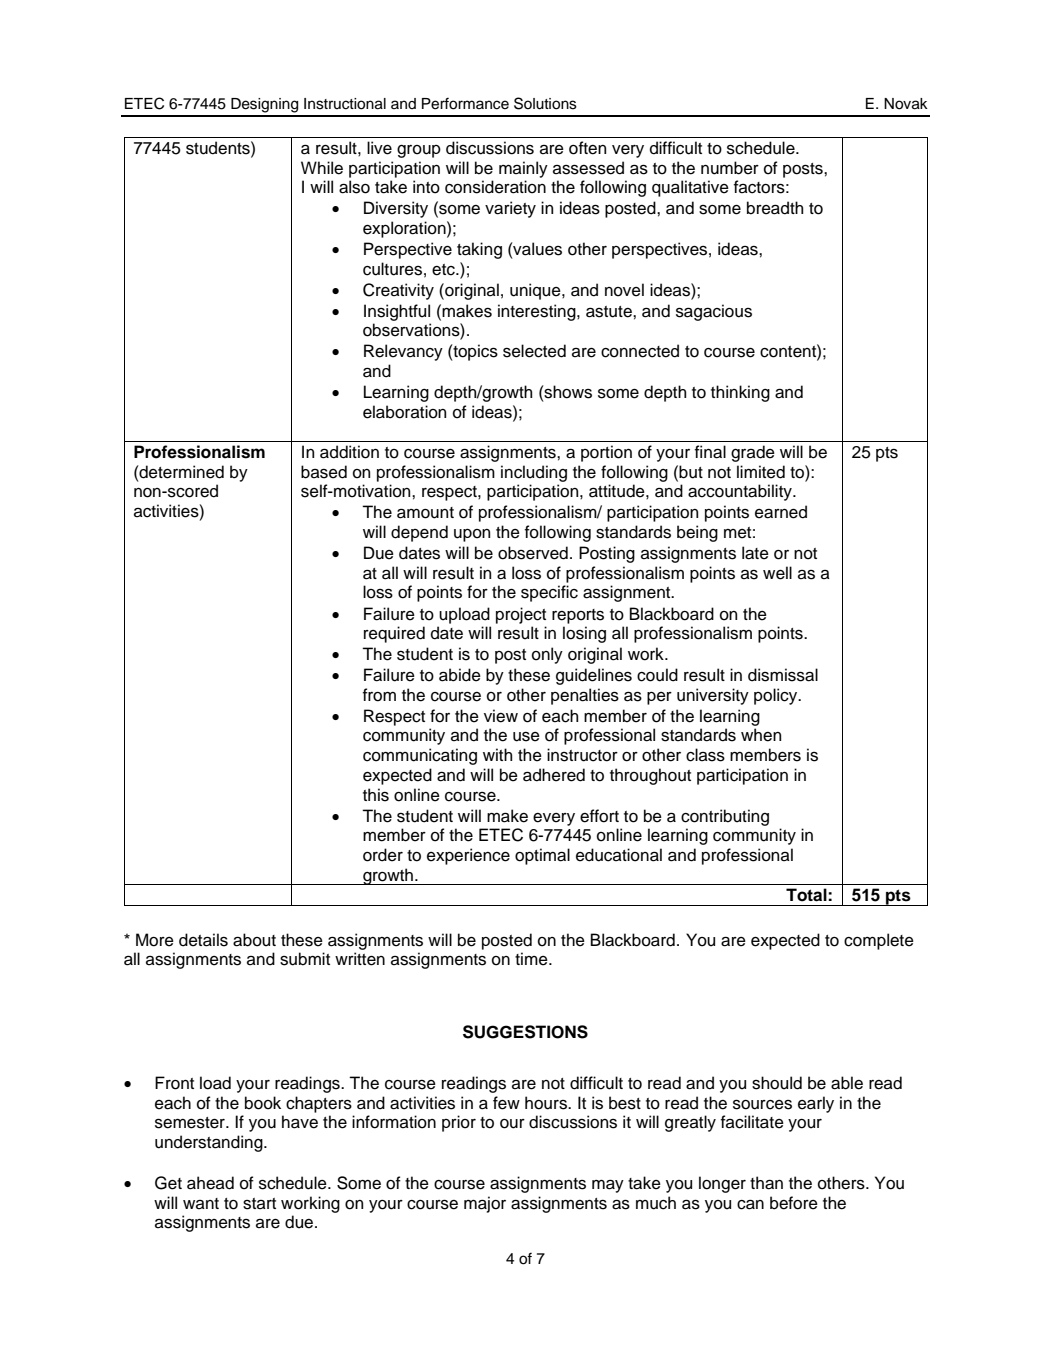  What do you see at coordinates (740, 393) in the screenshot?
I see `thinking` at bounding box center [740, 393].
